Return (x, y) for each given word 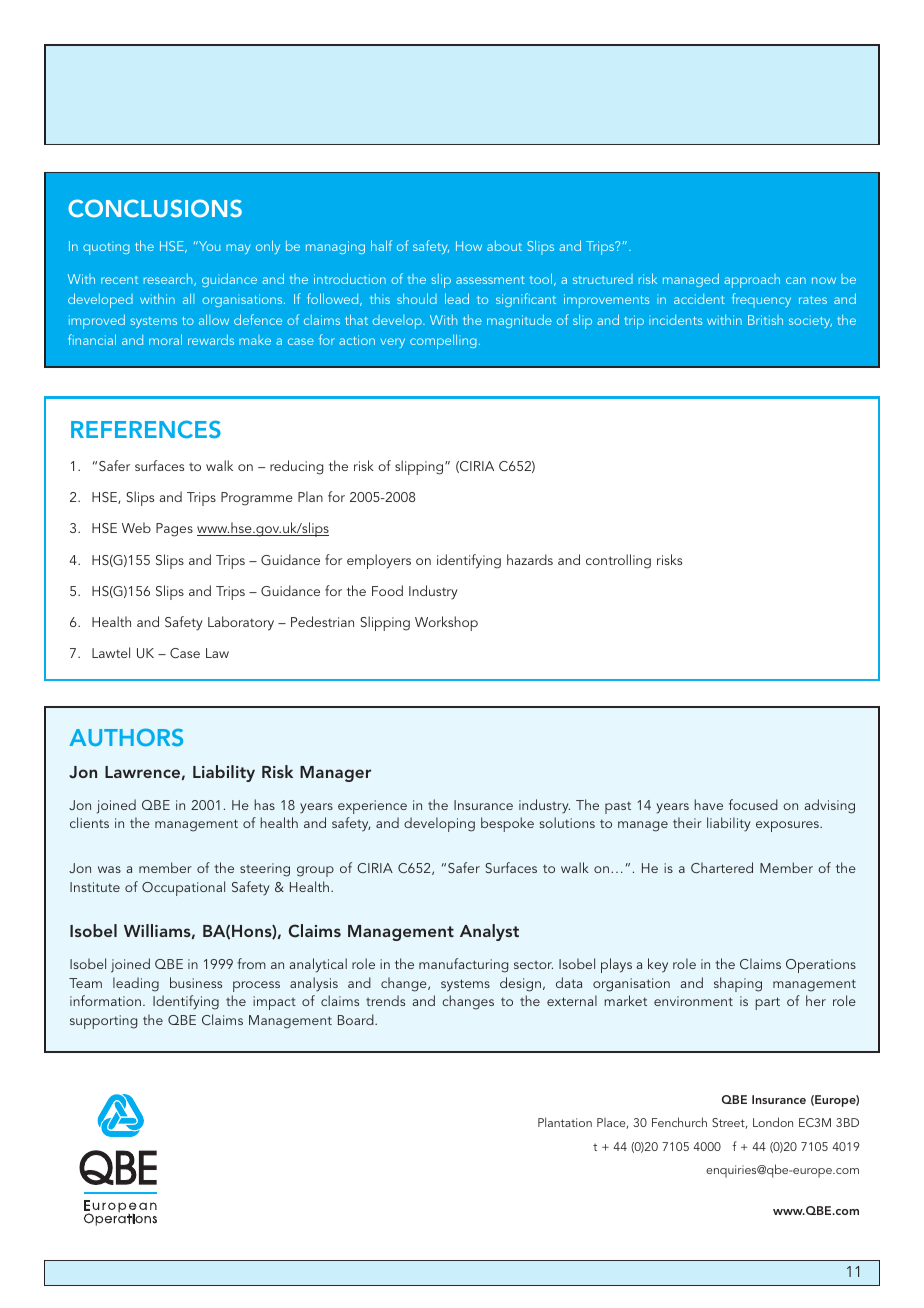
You (208, 246)
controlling (618, 561)
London (773, 1122)
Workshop (446, 623)
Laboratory (241, 623)
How (469, 246)
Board (357, 1019)
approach (752, 281)
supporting (103, 1022)
